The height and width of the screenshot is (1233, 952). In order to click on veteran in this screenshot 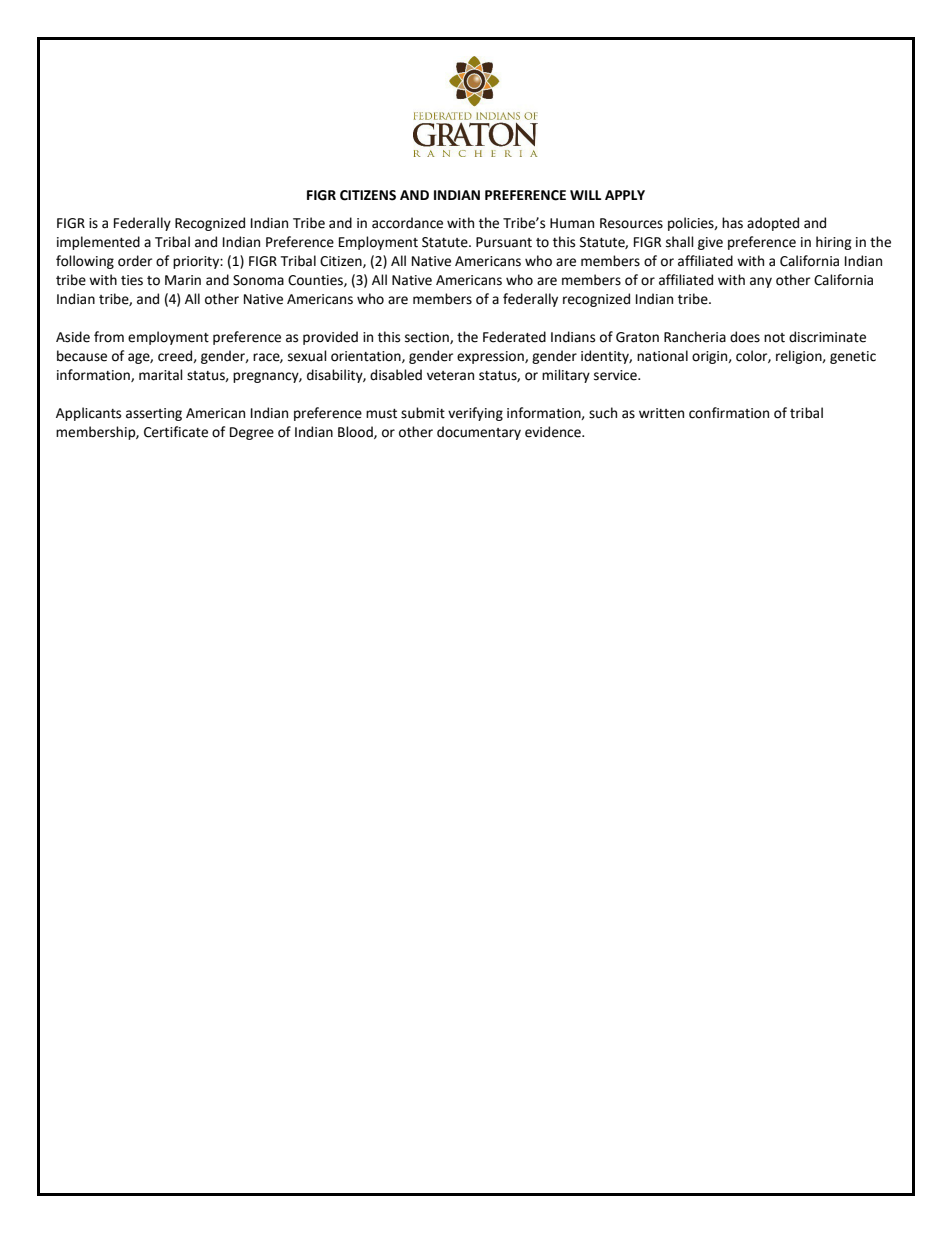, I will do `click(450, 376)`.
